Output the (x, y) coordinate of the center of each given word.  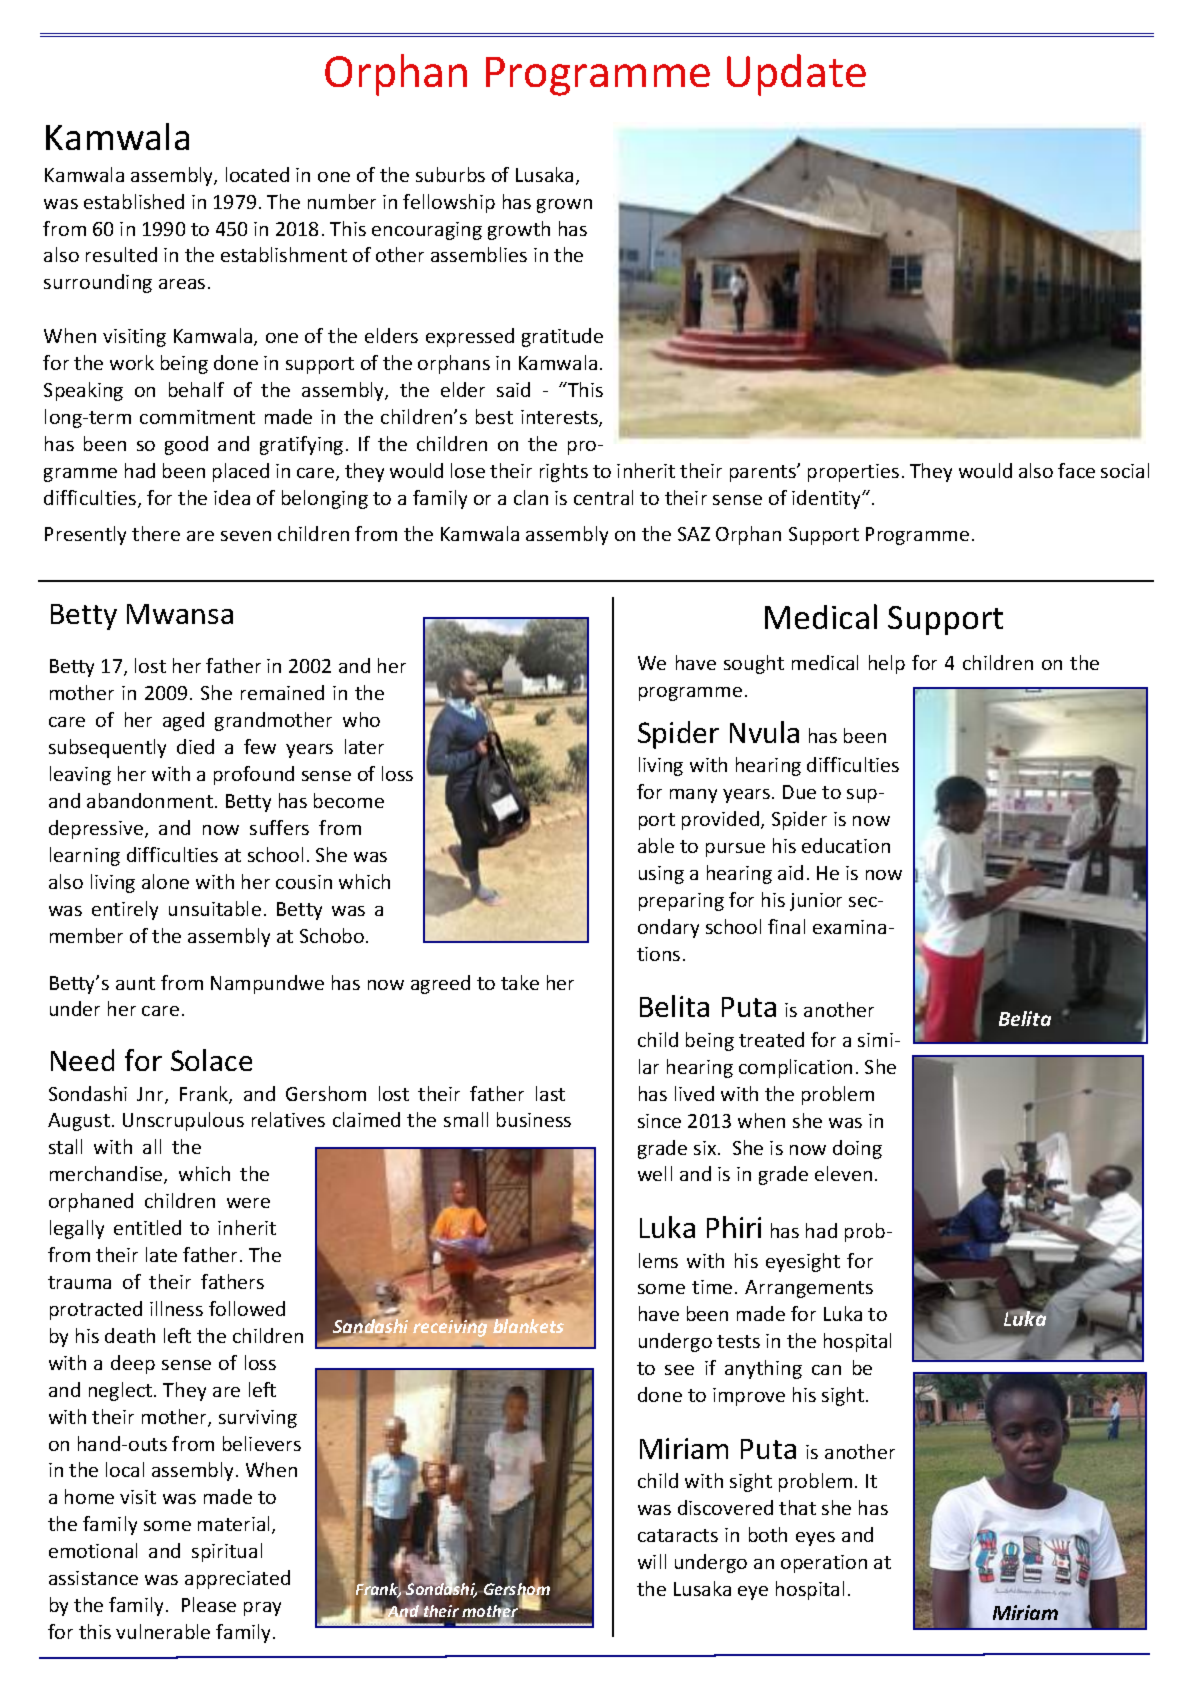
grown (564, 206)
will (652, 1561)
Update (796, 75)
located (257, 174)
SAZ (694, 534)
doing (857, 1149)
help (887, 664)
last (550, 1093)
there (156, 533)
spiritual (227, 1552)
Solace (211, 1060)
